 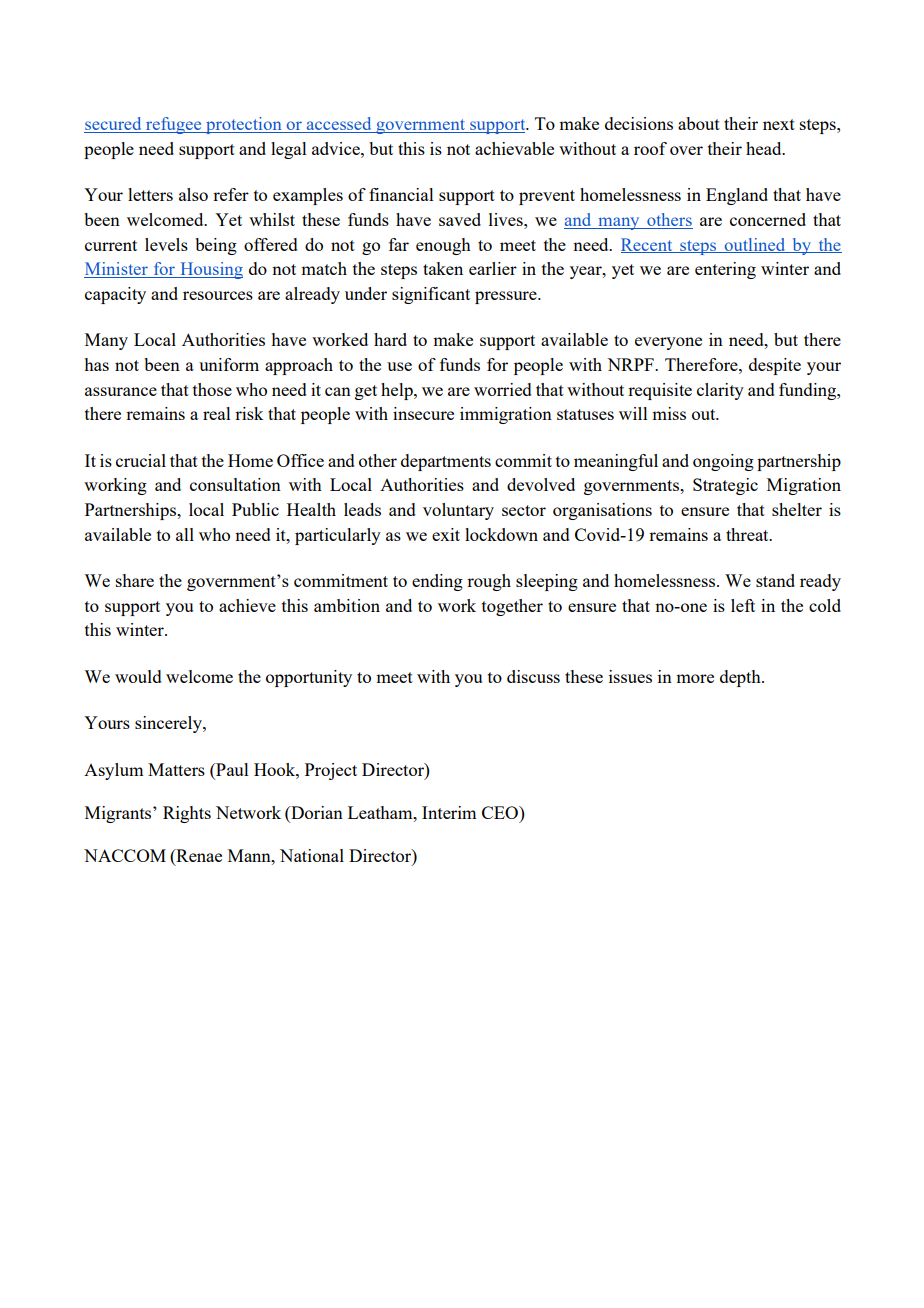 What do you see at coordinates (174, 125) in the page?
I see `refugee` at bounding box center [174, 125].
